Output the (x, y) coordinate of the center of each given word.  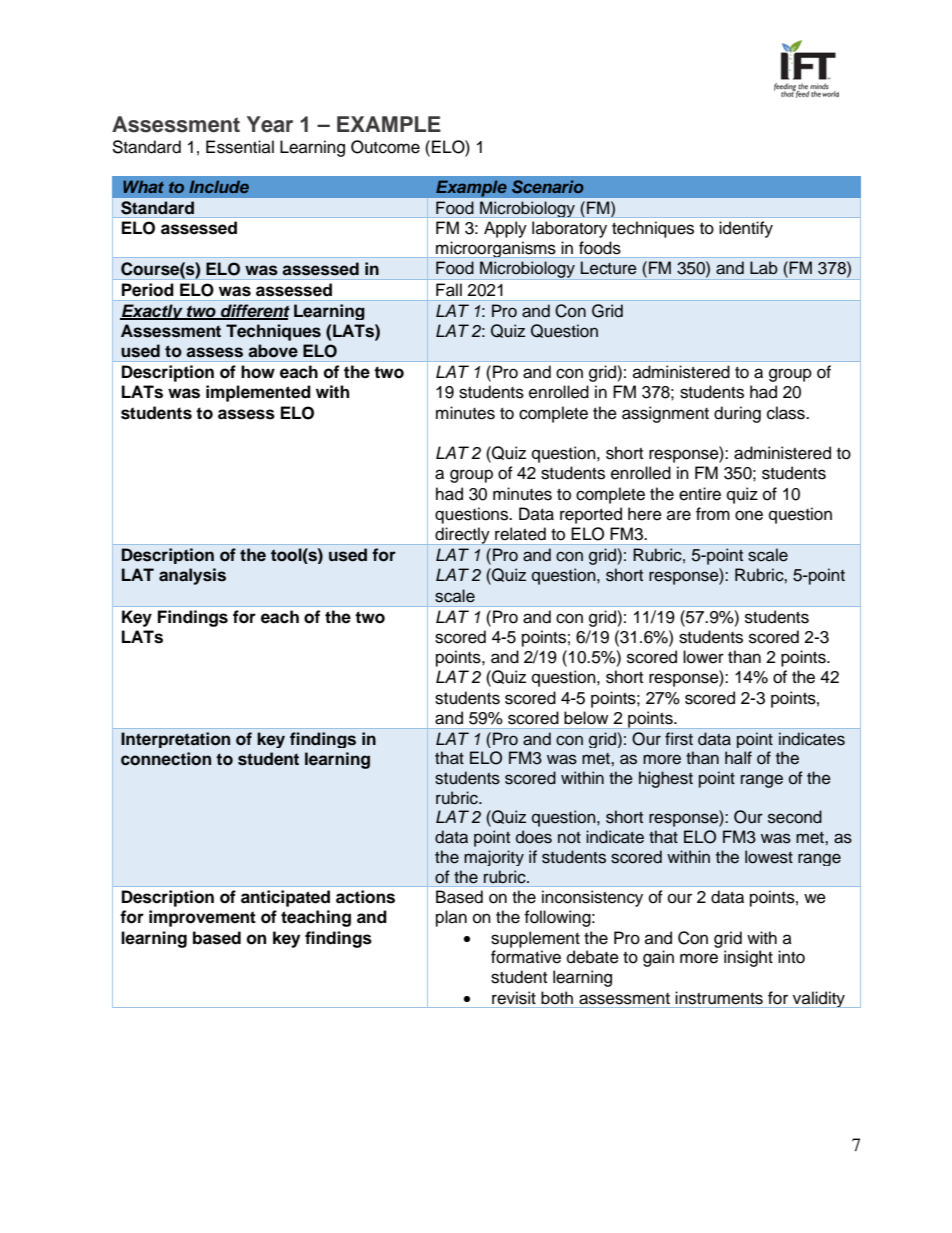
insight (748, 958)
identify (746, 229)
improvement (202, 918)
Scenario (548, 187)
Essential (240, 147)
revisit (514, 998)
